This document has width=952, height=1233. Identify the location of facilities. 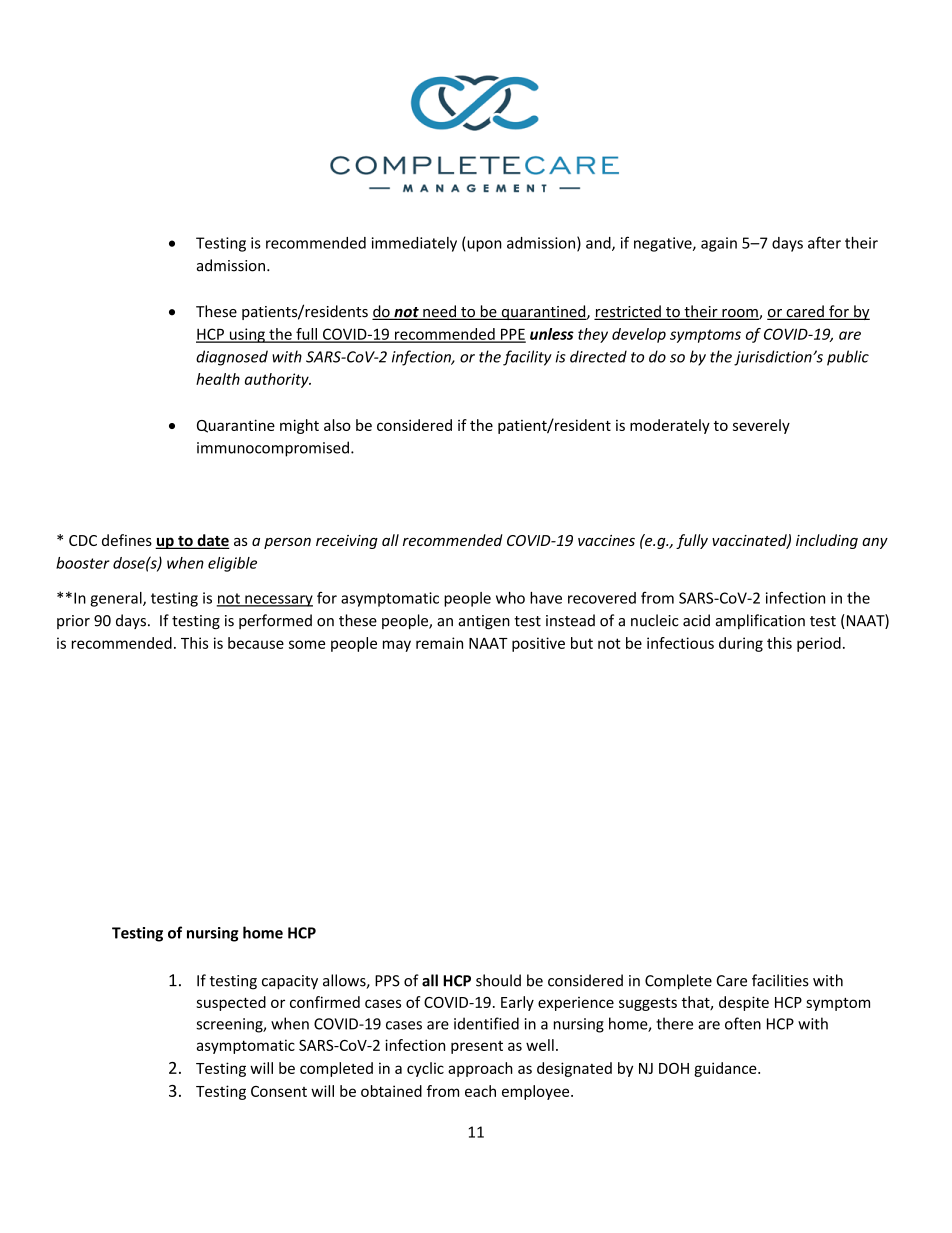
(780, 980).
